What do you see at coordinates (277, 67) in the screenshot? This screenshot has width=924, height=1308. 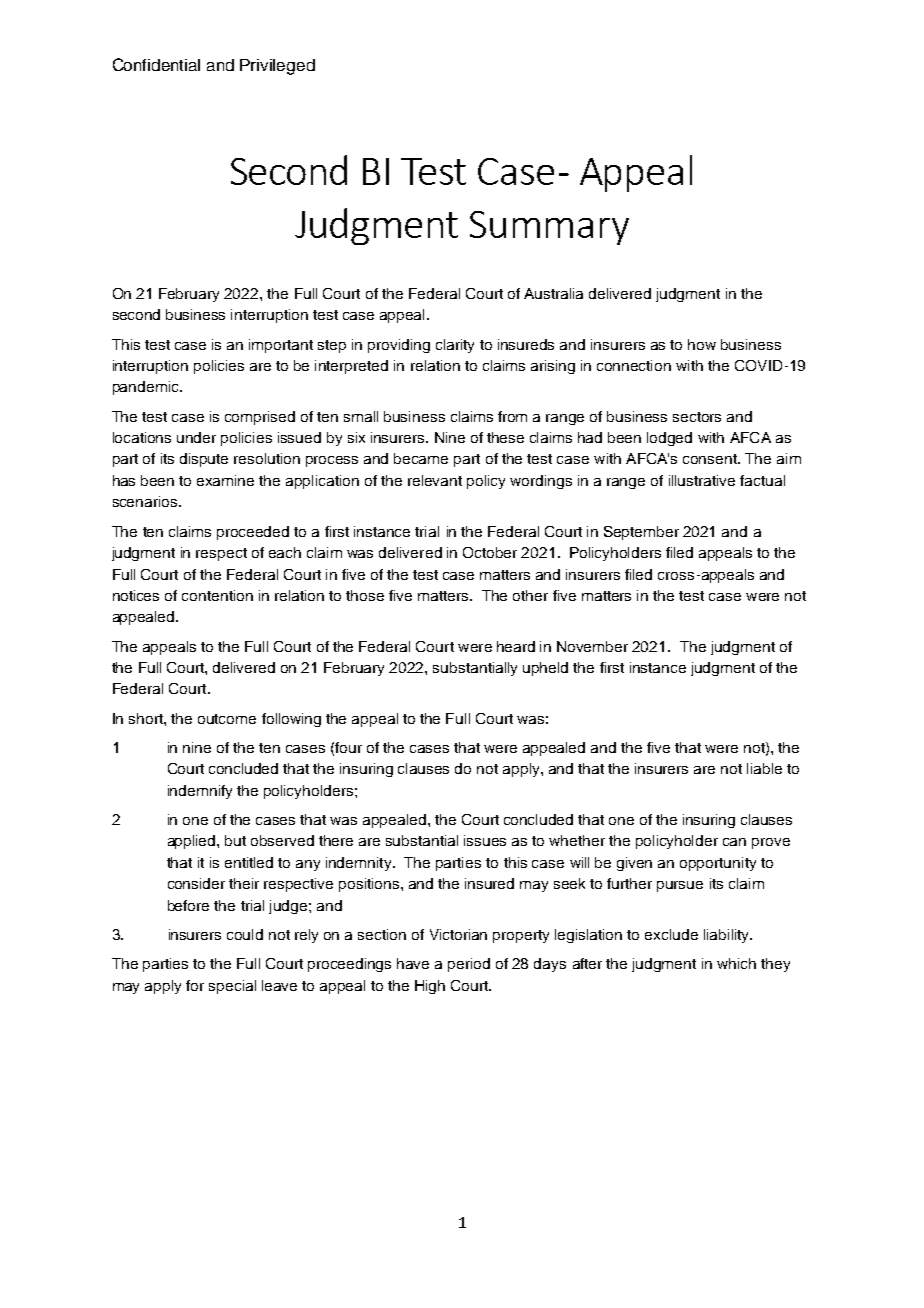 I see `Privileged` at bounding box center [277, 67].
